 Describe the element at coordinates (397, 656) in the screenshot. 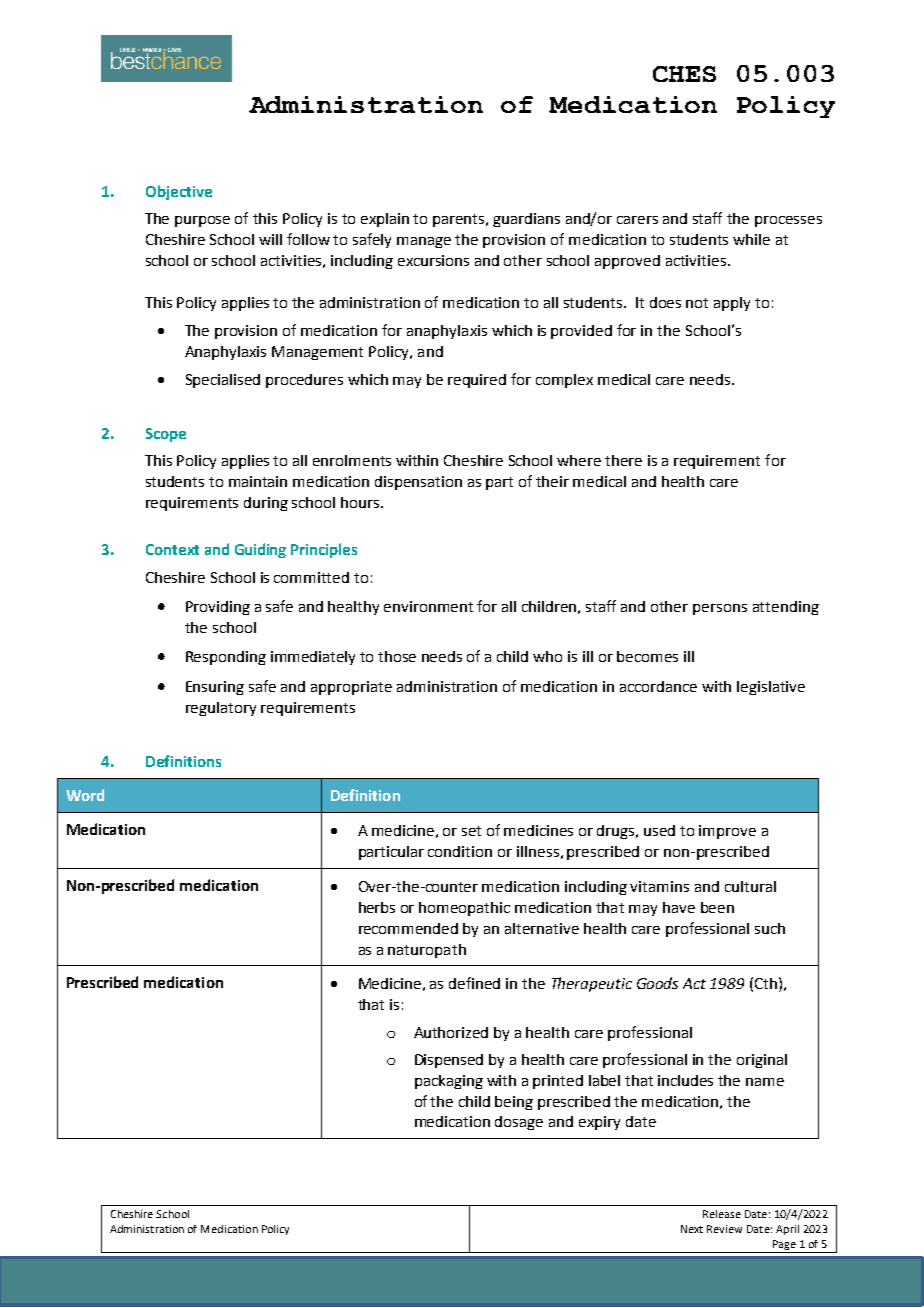

I see `those` at that location.
